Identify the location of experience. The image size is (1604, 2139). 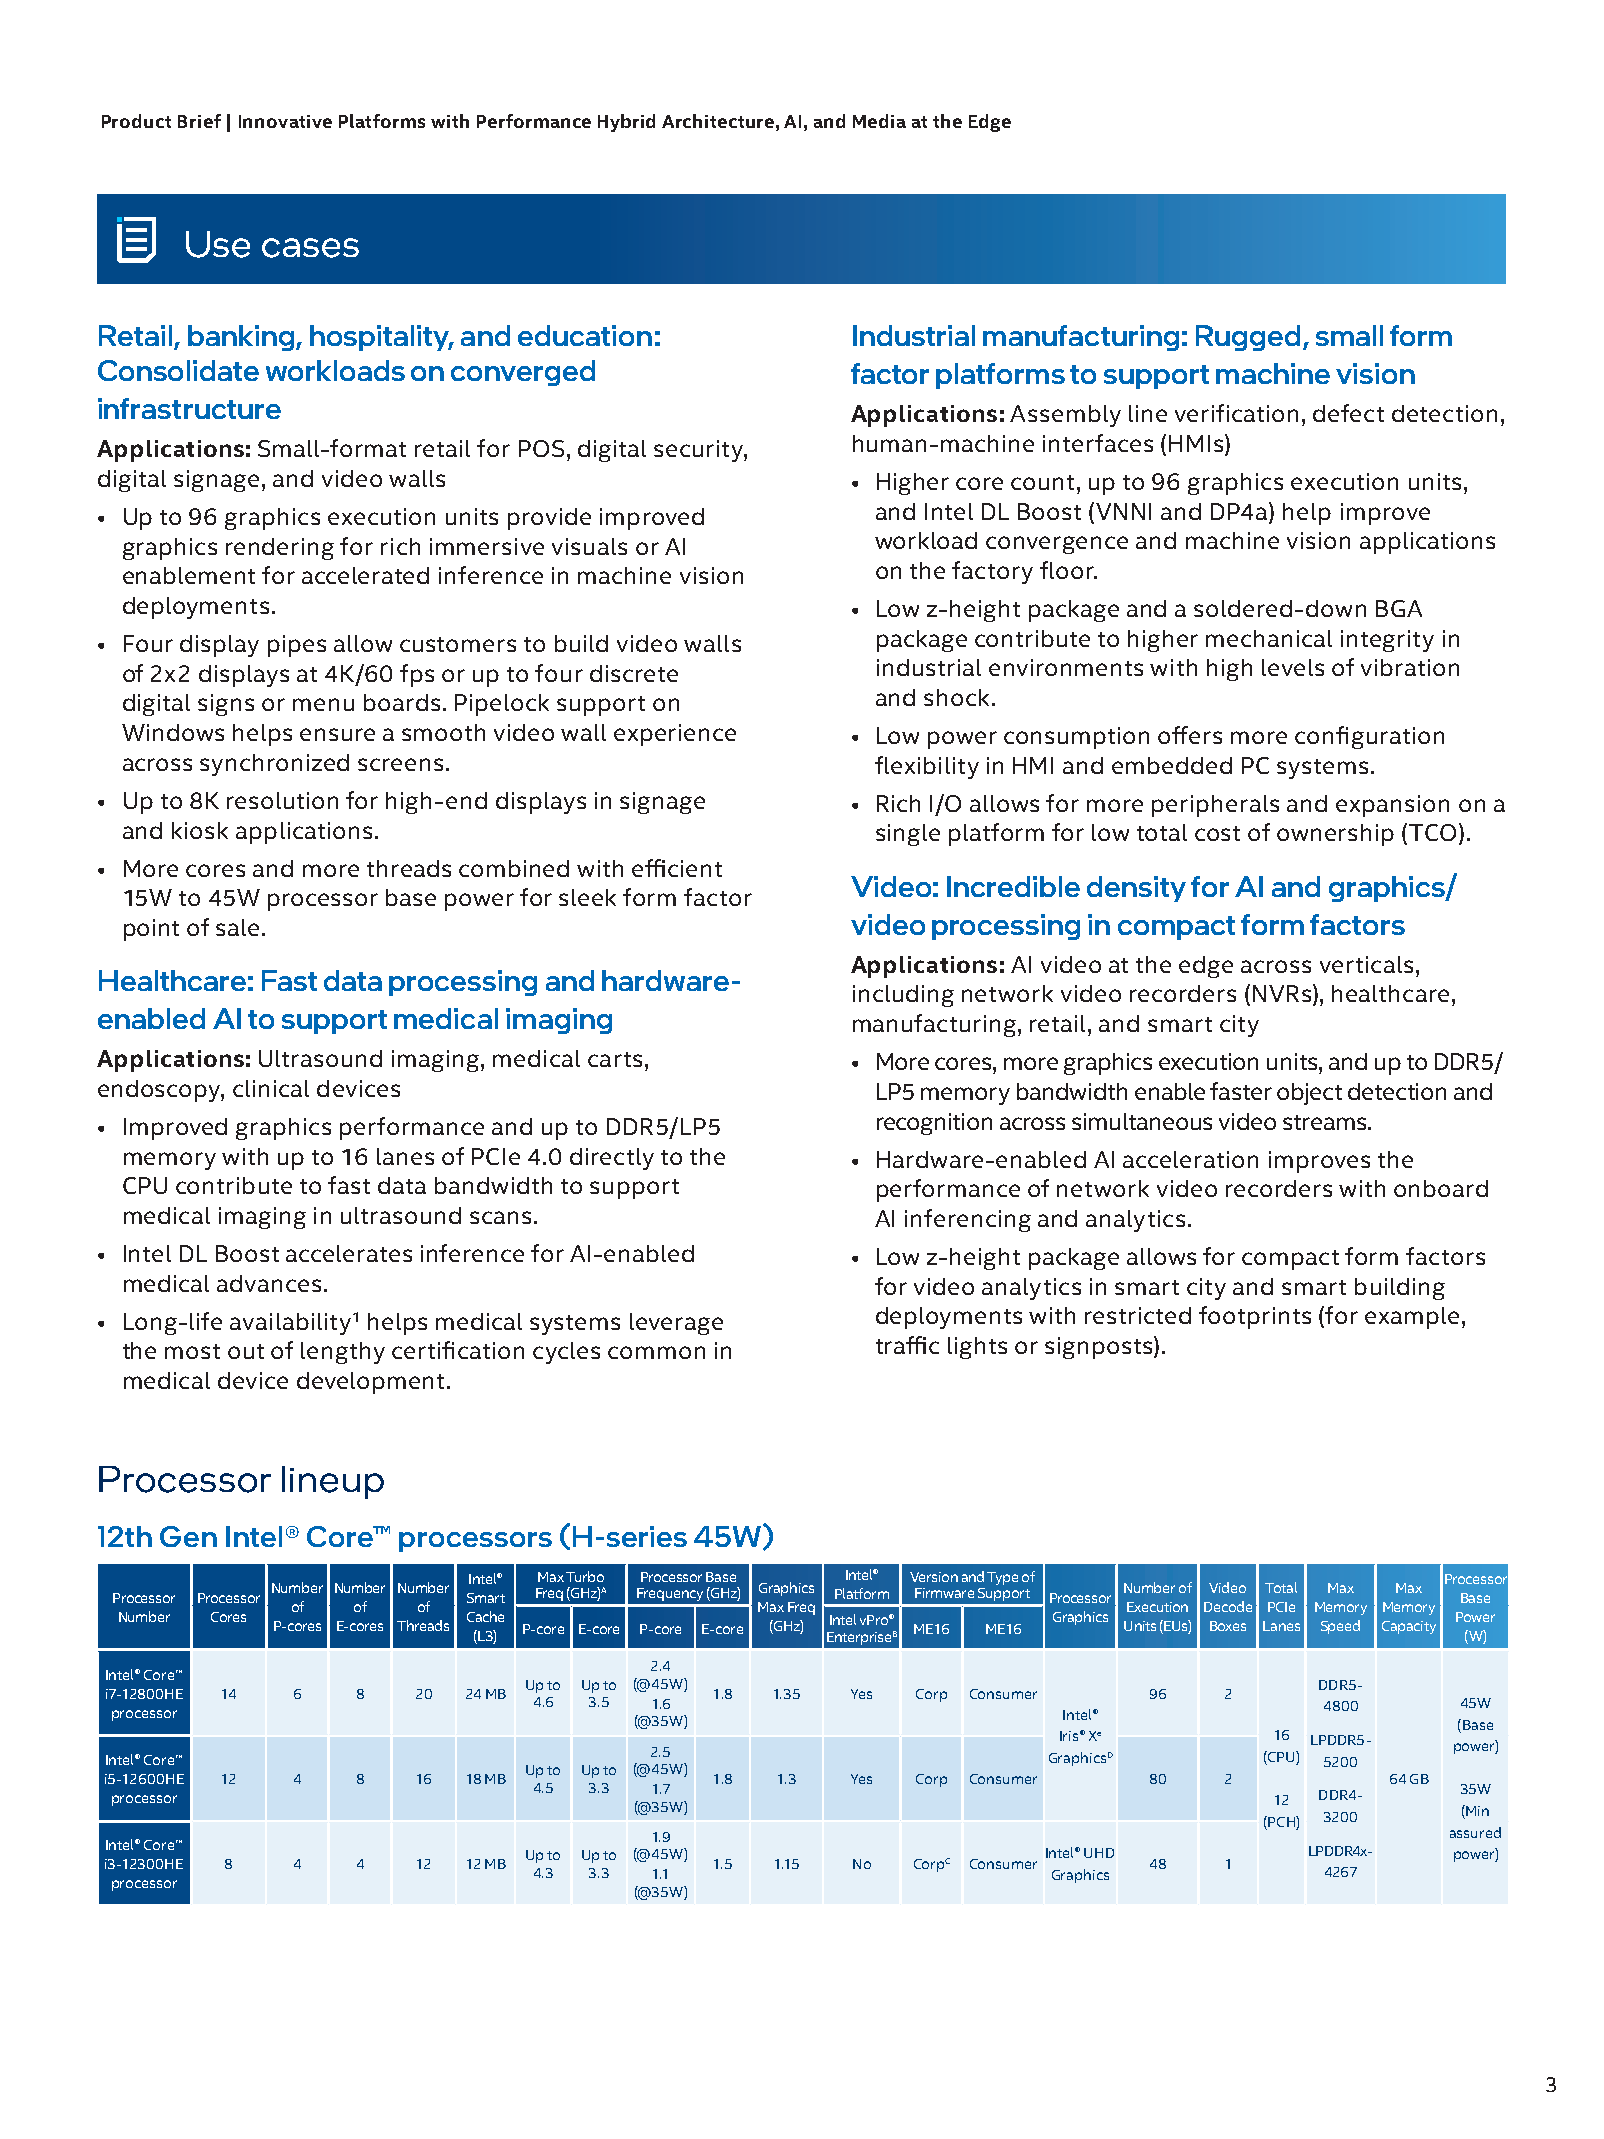
(675, 735).
